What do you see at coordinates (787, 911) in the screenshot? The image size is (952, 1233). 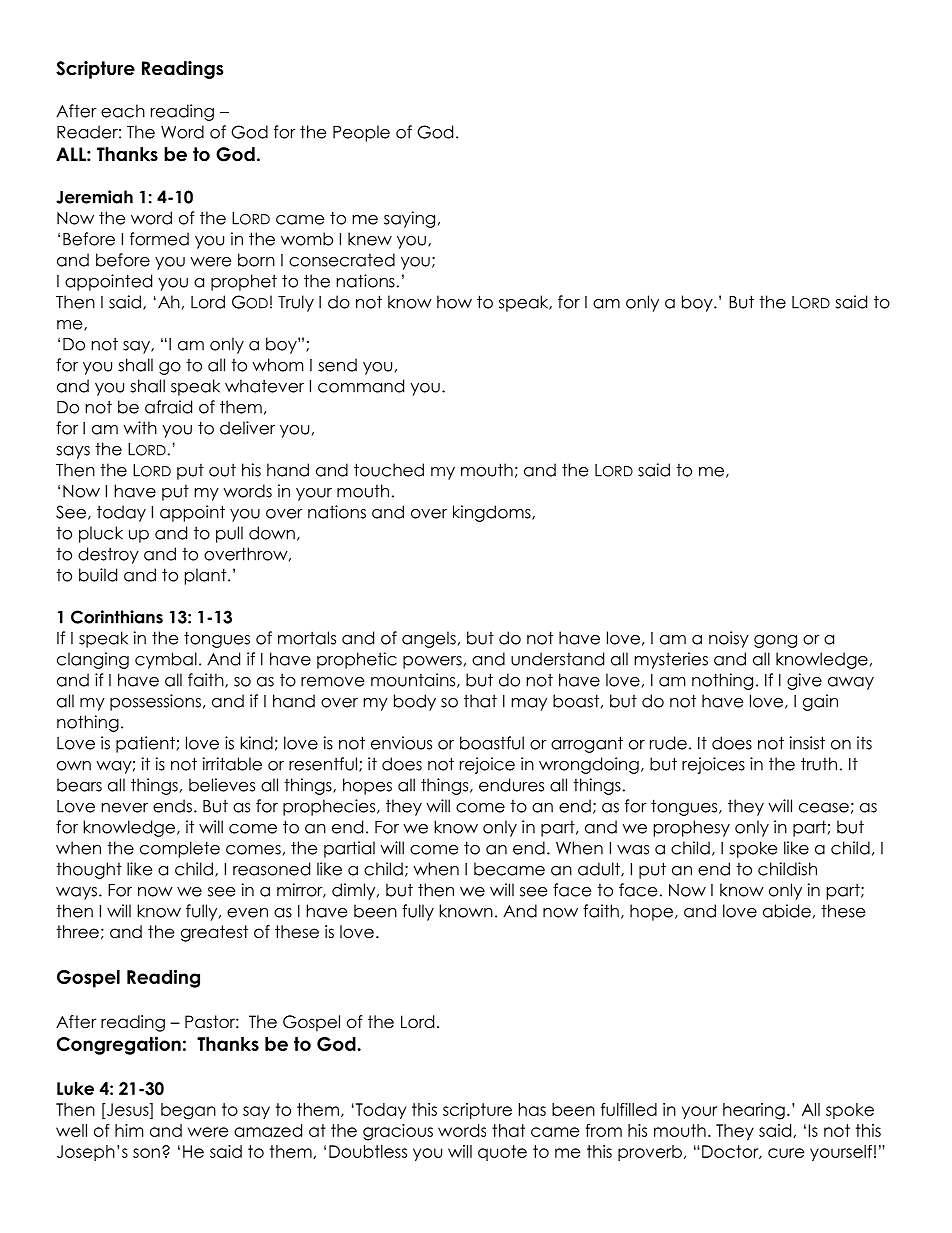 I see `abide` at bounding box center [787, 911].
